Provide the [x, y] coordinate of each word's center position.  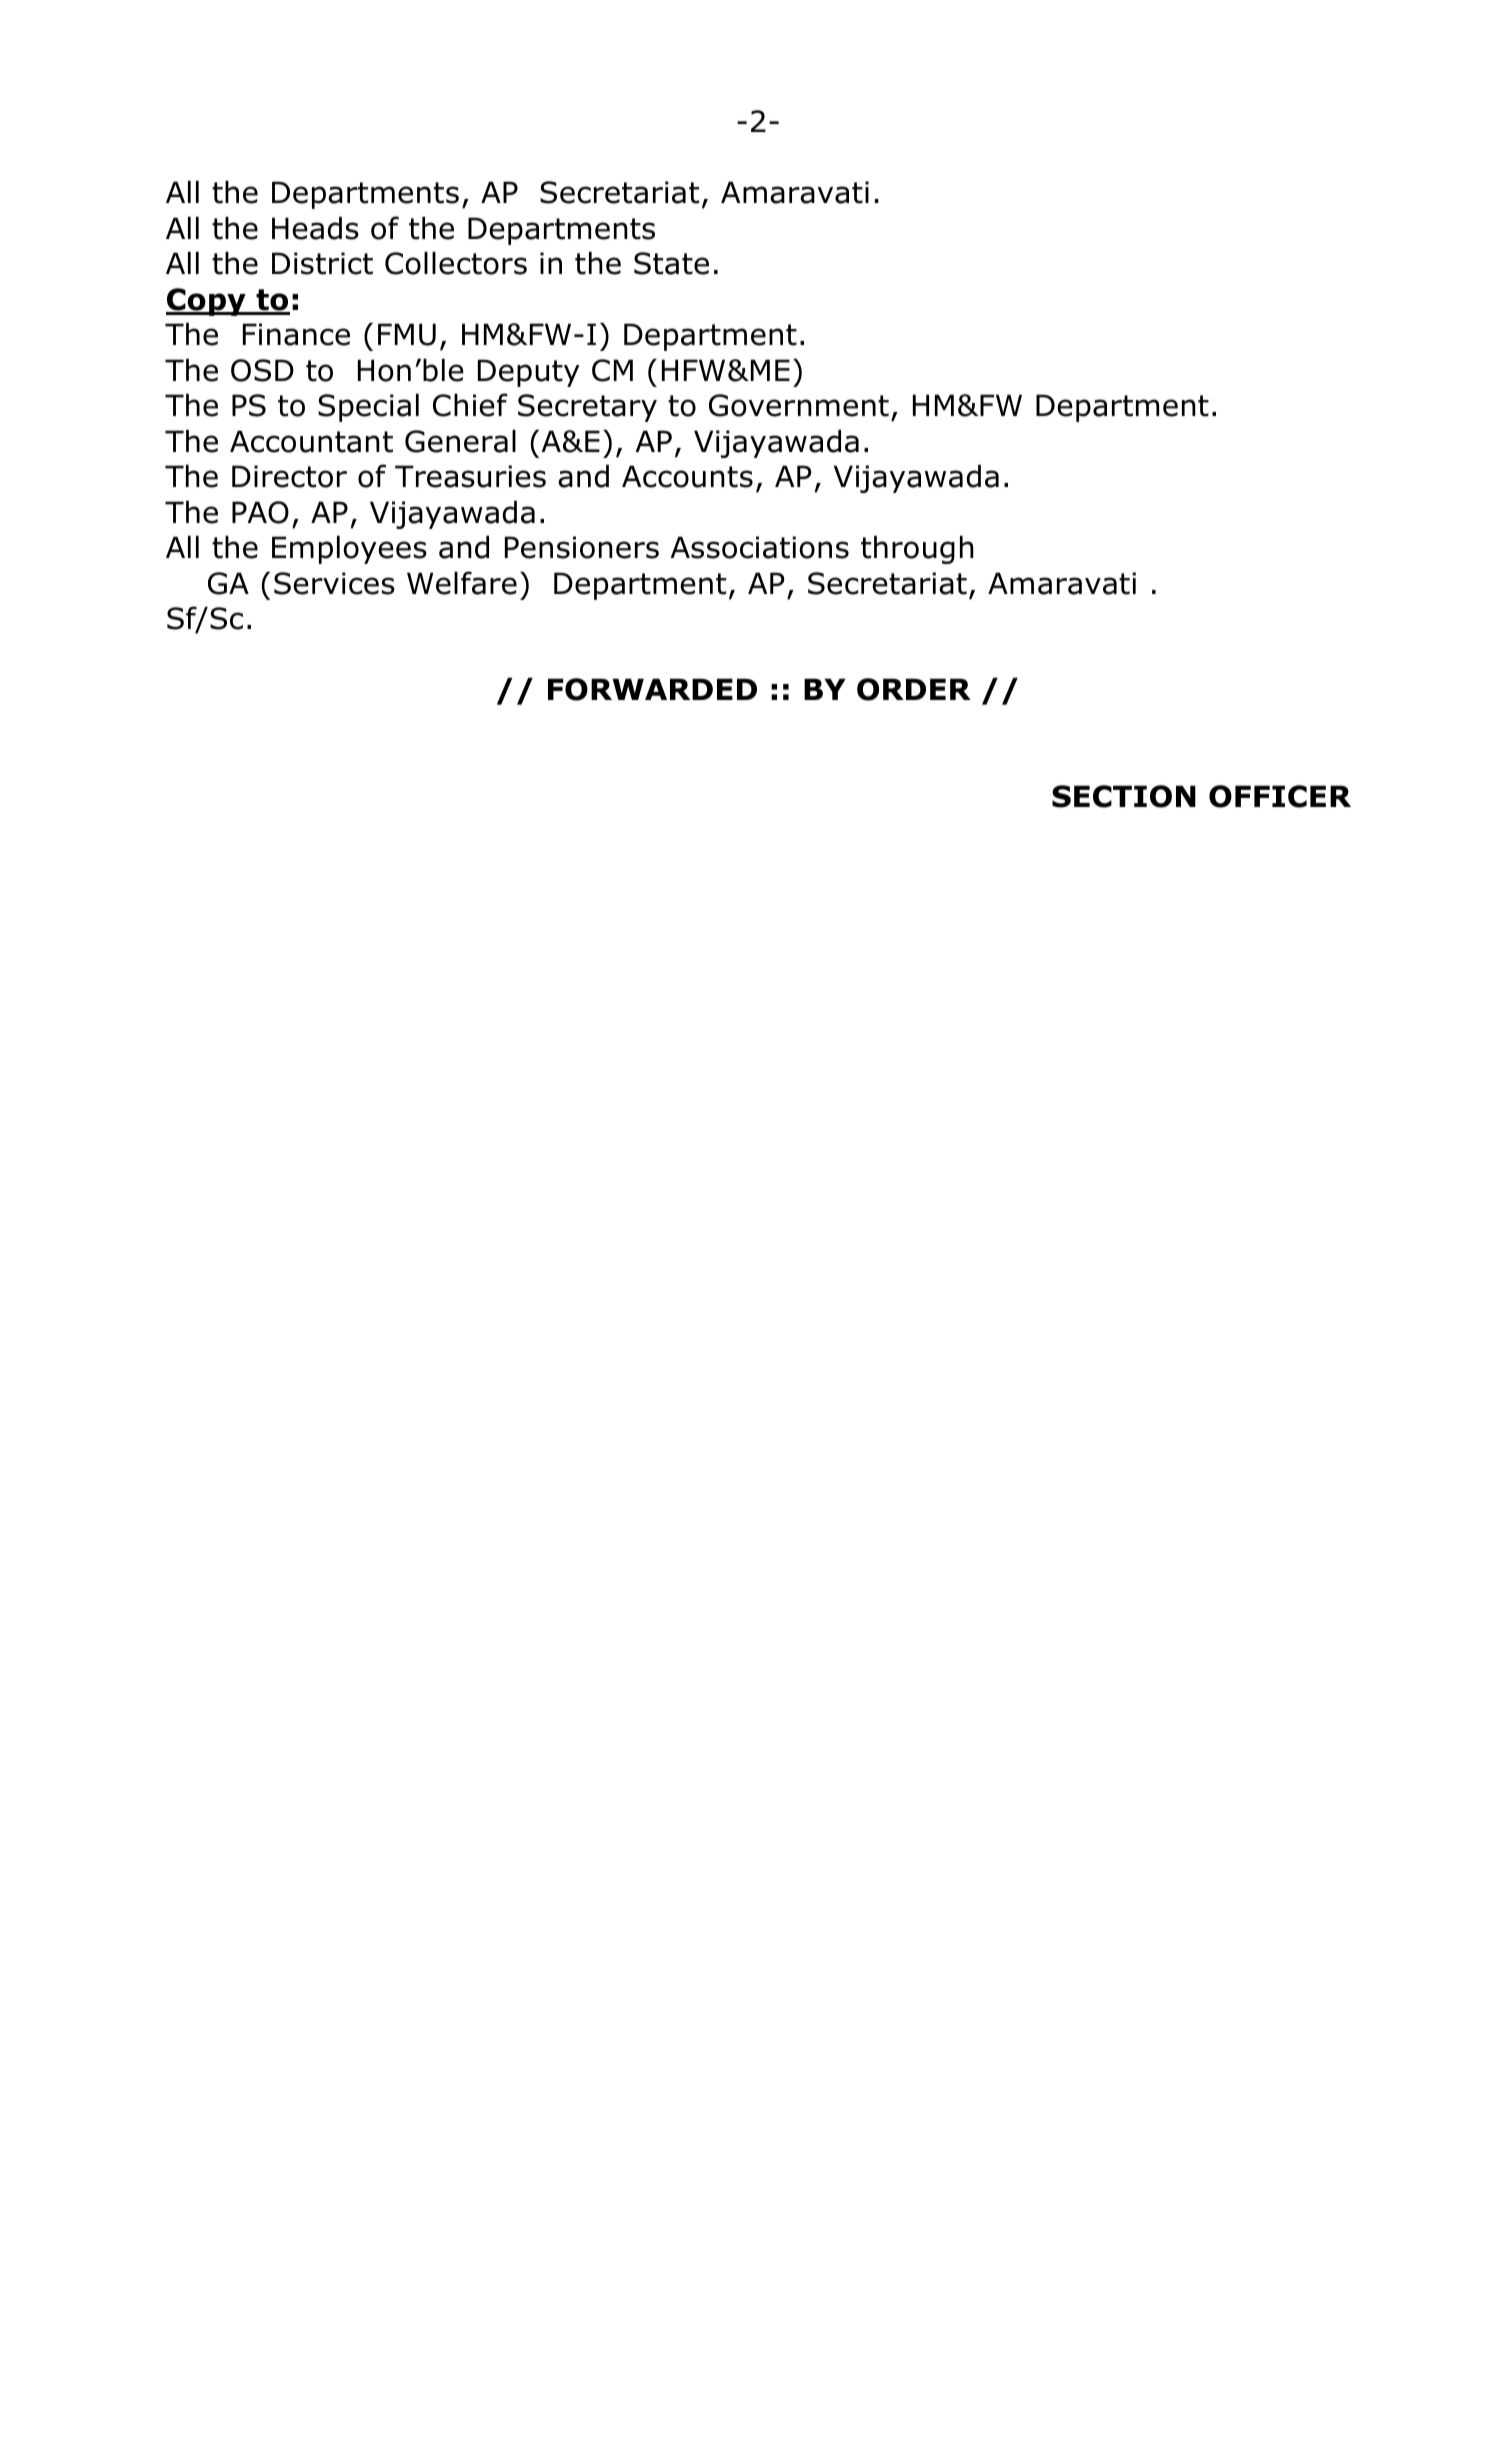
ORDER [914, 689]
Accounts [687, 476]
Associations [759, 547]
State [671, 263]
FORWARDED [652, 689]
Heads [315, 228]
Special [368, 408]
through [917, 550]
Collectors [456, 263]
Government [799, 405]
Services [334, 583]
